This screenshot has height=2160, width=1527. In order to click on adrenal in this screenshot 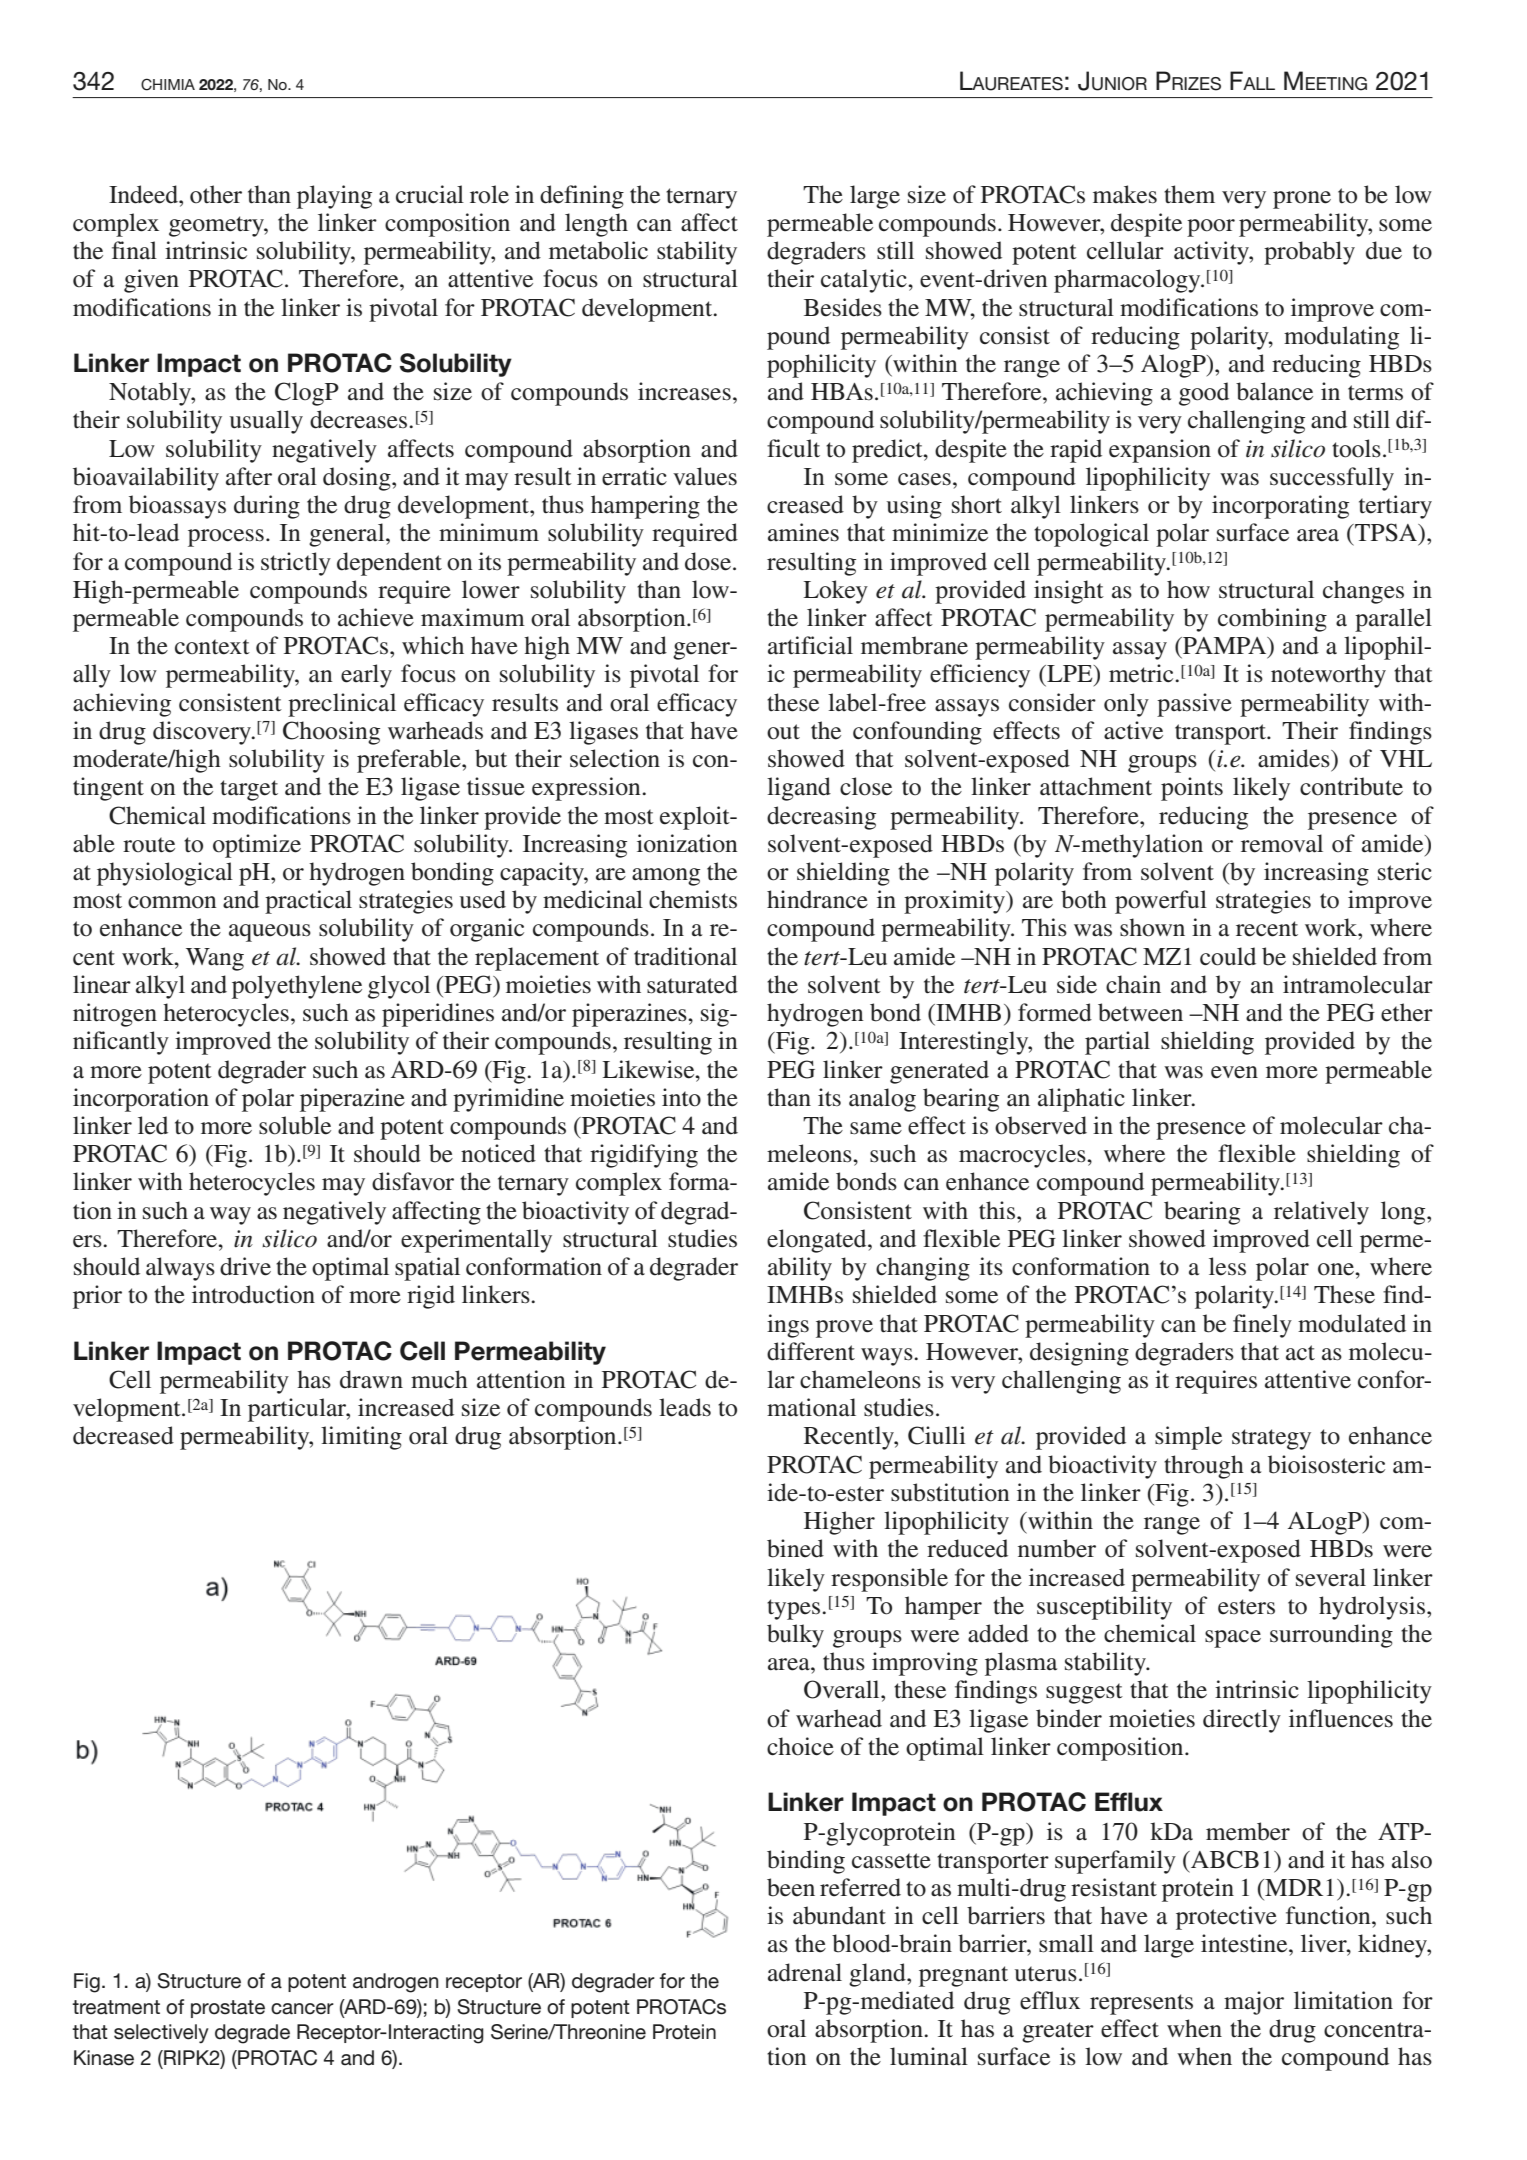, I will do `click(805, 1972)`.
